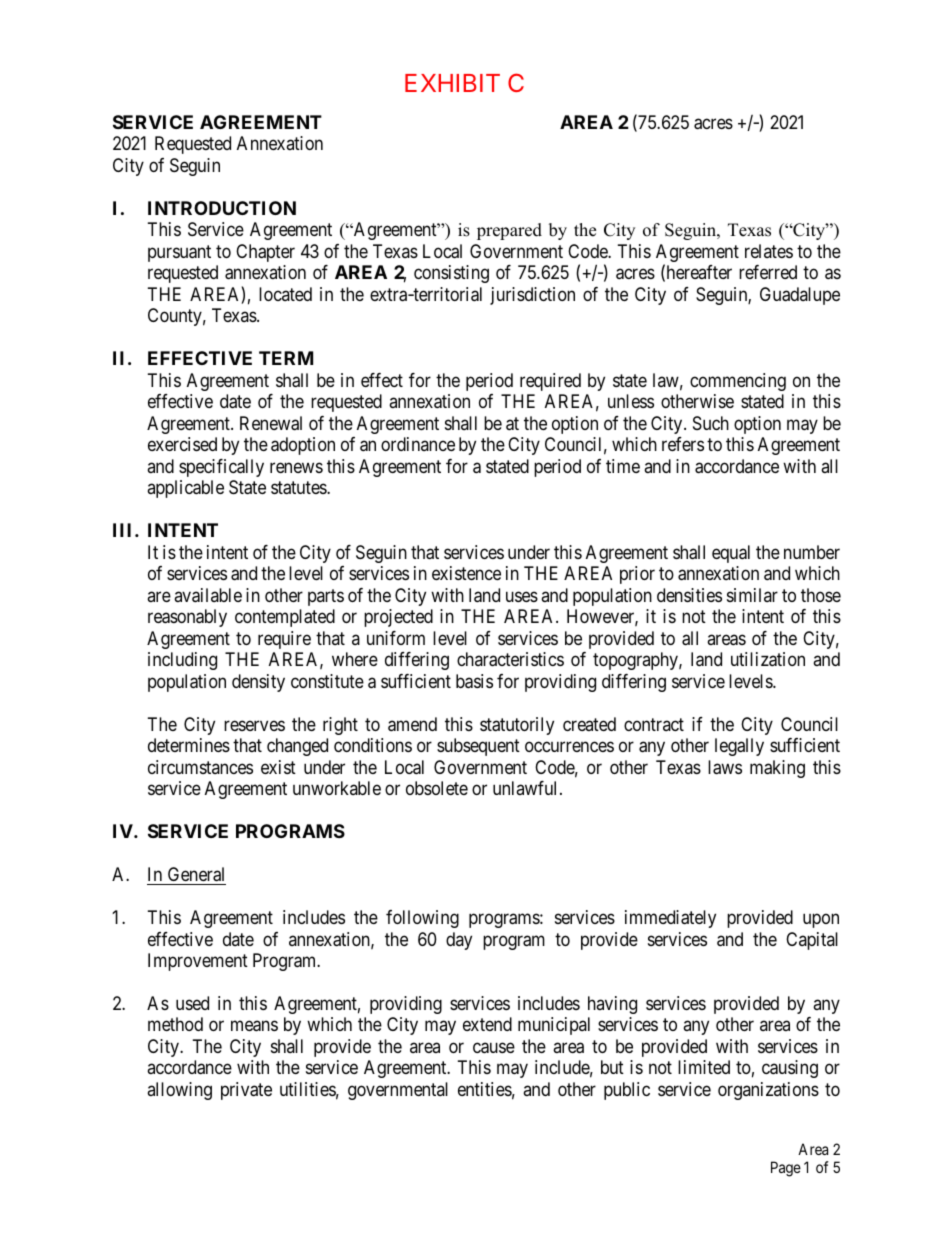 This document has height=1233, width=952. What do you see at coordinates (768, 659) in the document?
I see `utilization` at bounding box center [768, 659].
